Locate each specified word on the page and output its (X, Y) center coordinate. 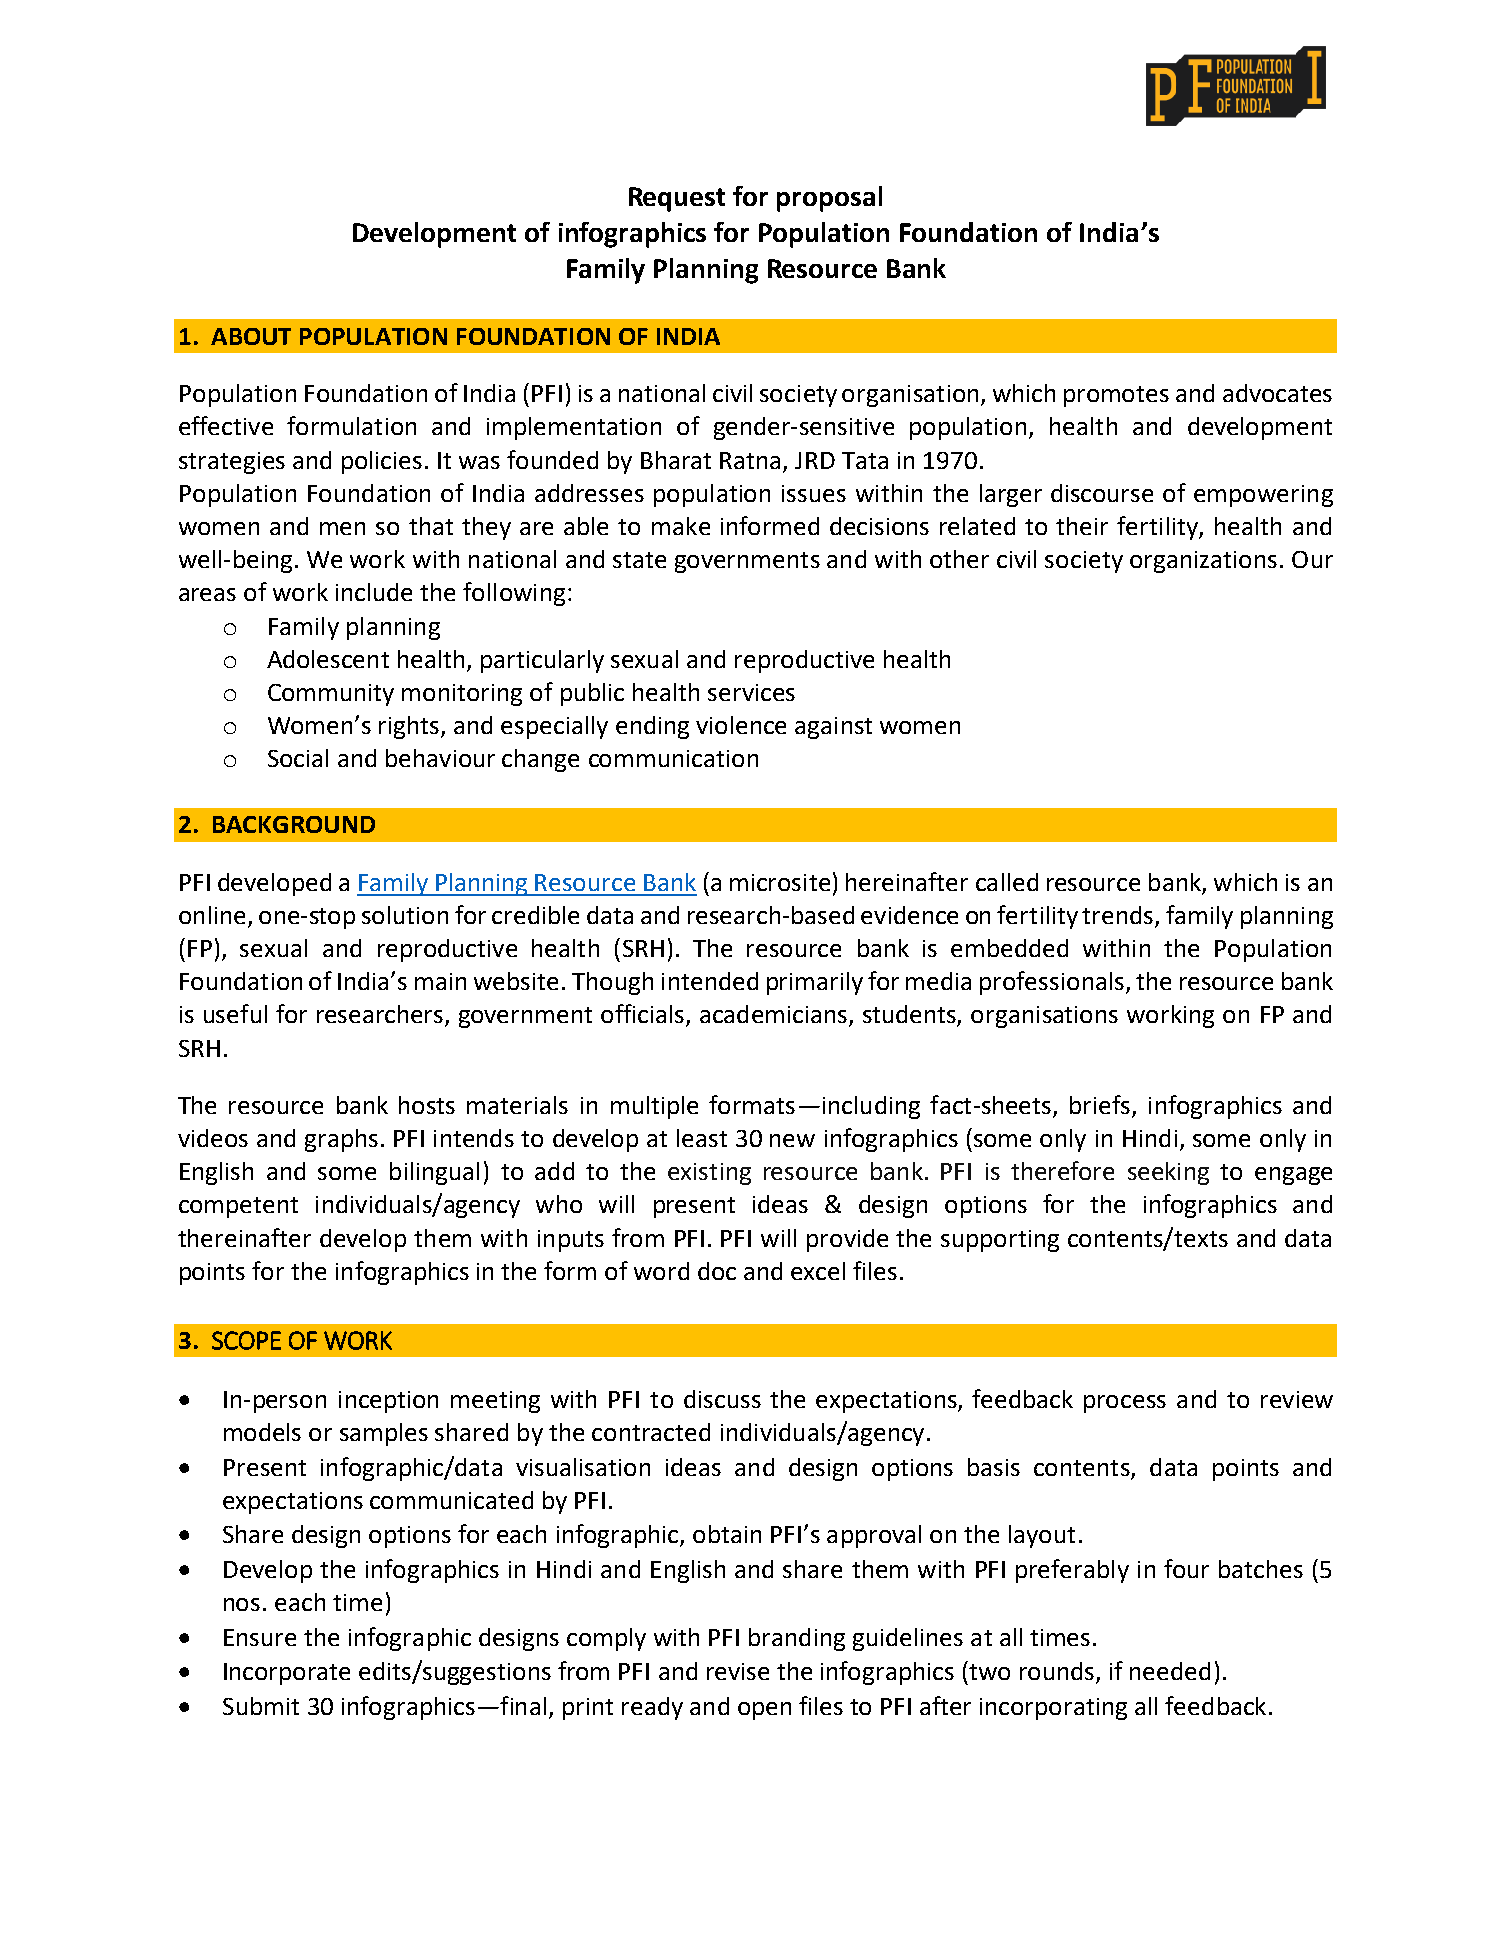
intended (710, 981)
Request (677, 199)
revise (738, 1671)
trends (1119, 916)
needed (1170, 1671)
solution (405, 915)
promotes (1116, 396)
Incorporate (287, 1674)
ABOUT (251, 336)
